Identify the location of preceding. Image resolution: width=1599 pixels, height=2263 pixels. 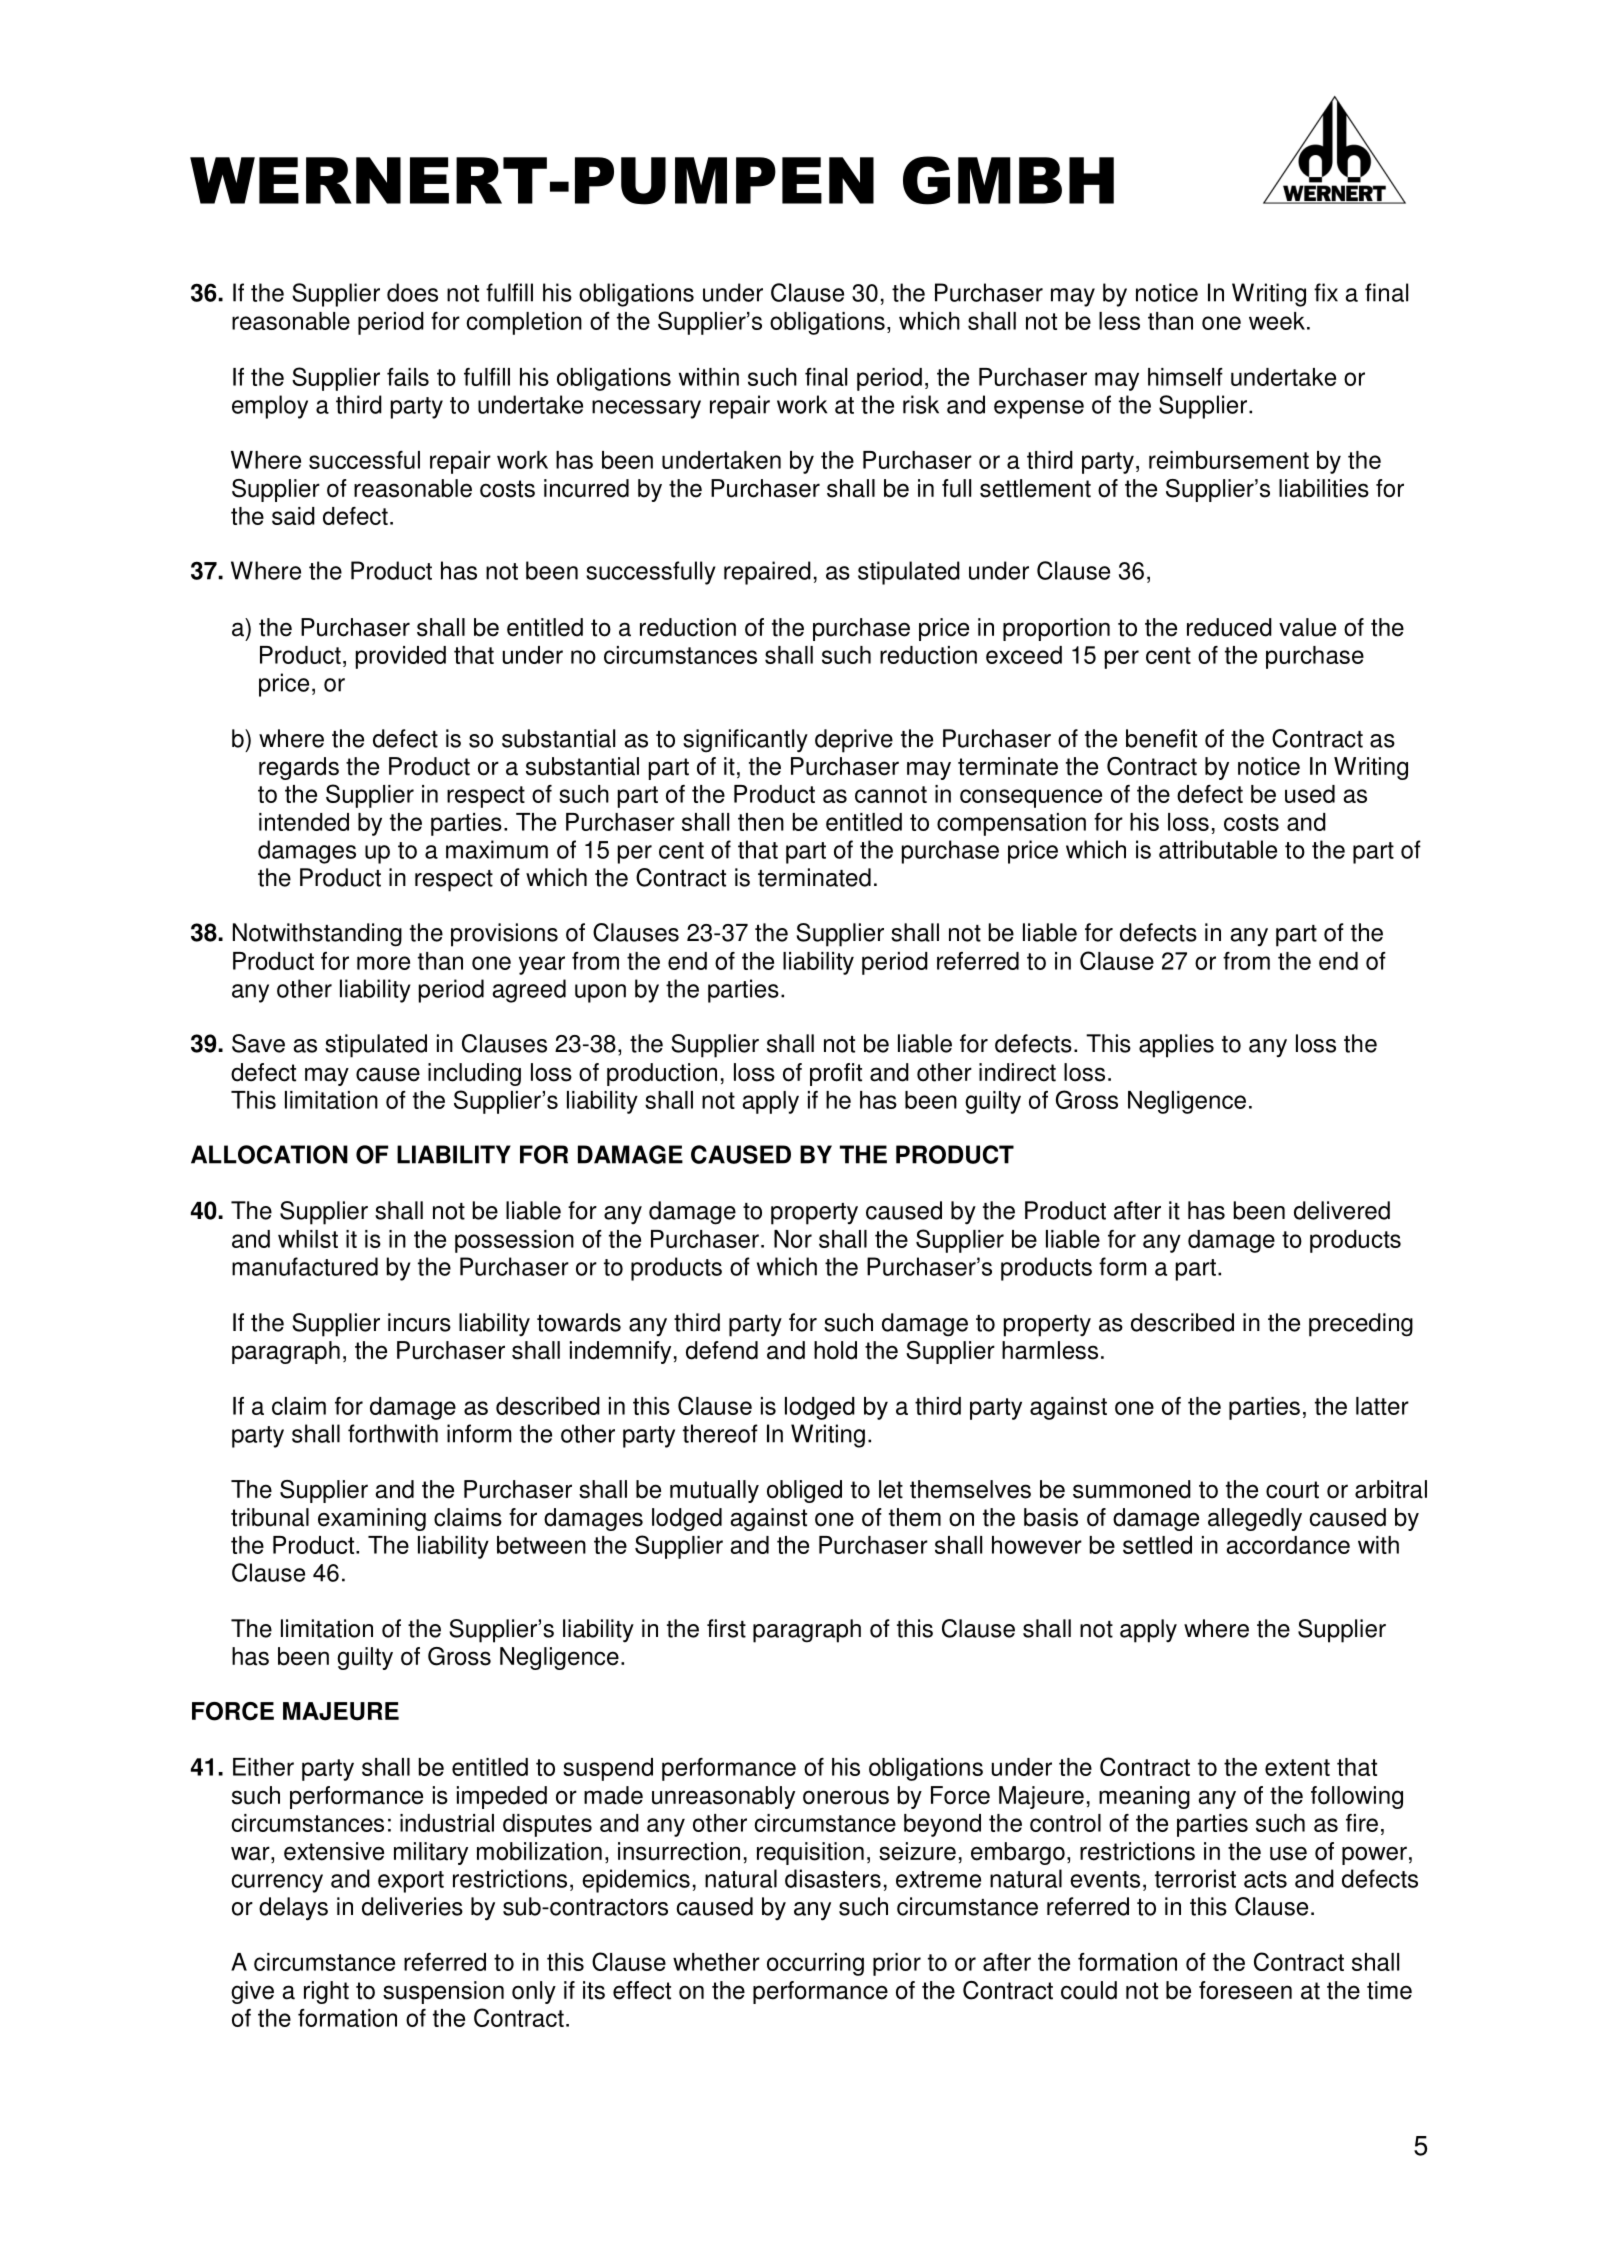
(1361, 1325).
